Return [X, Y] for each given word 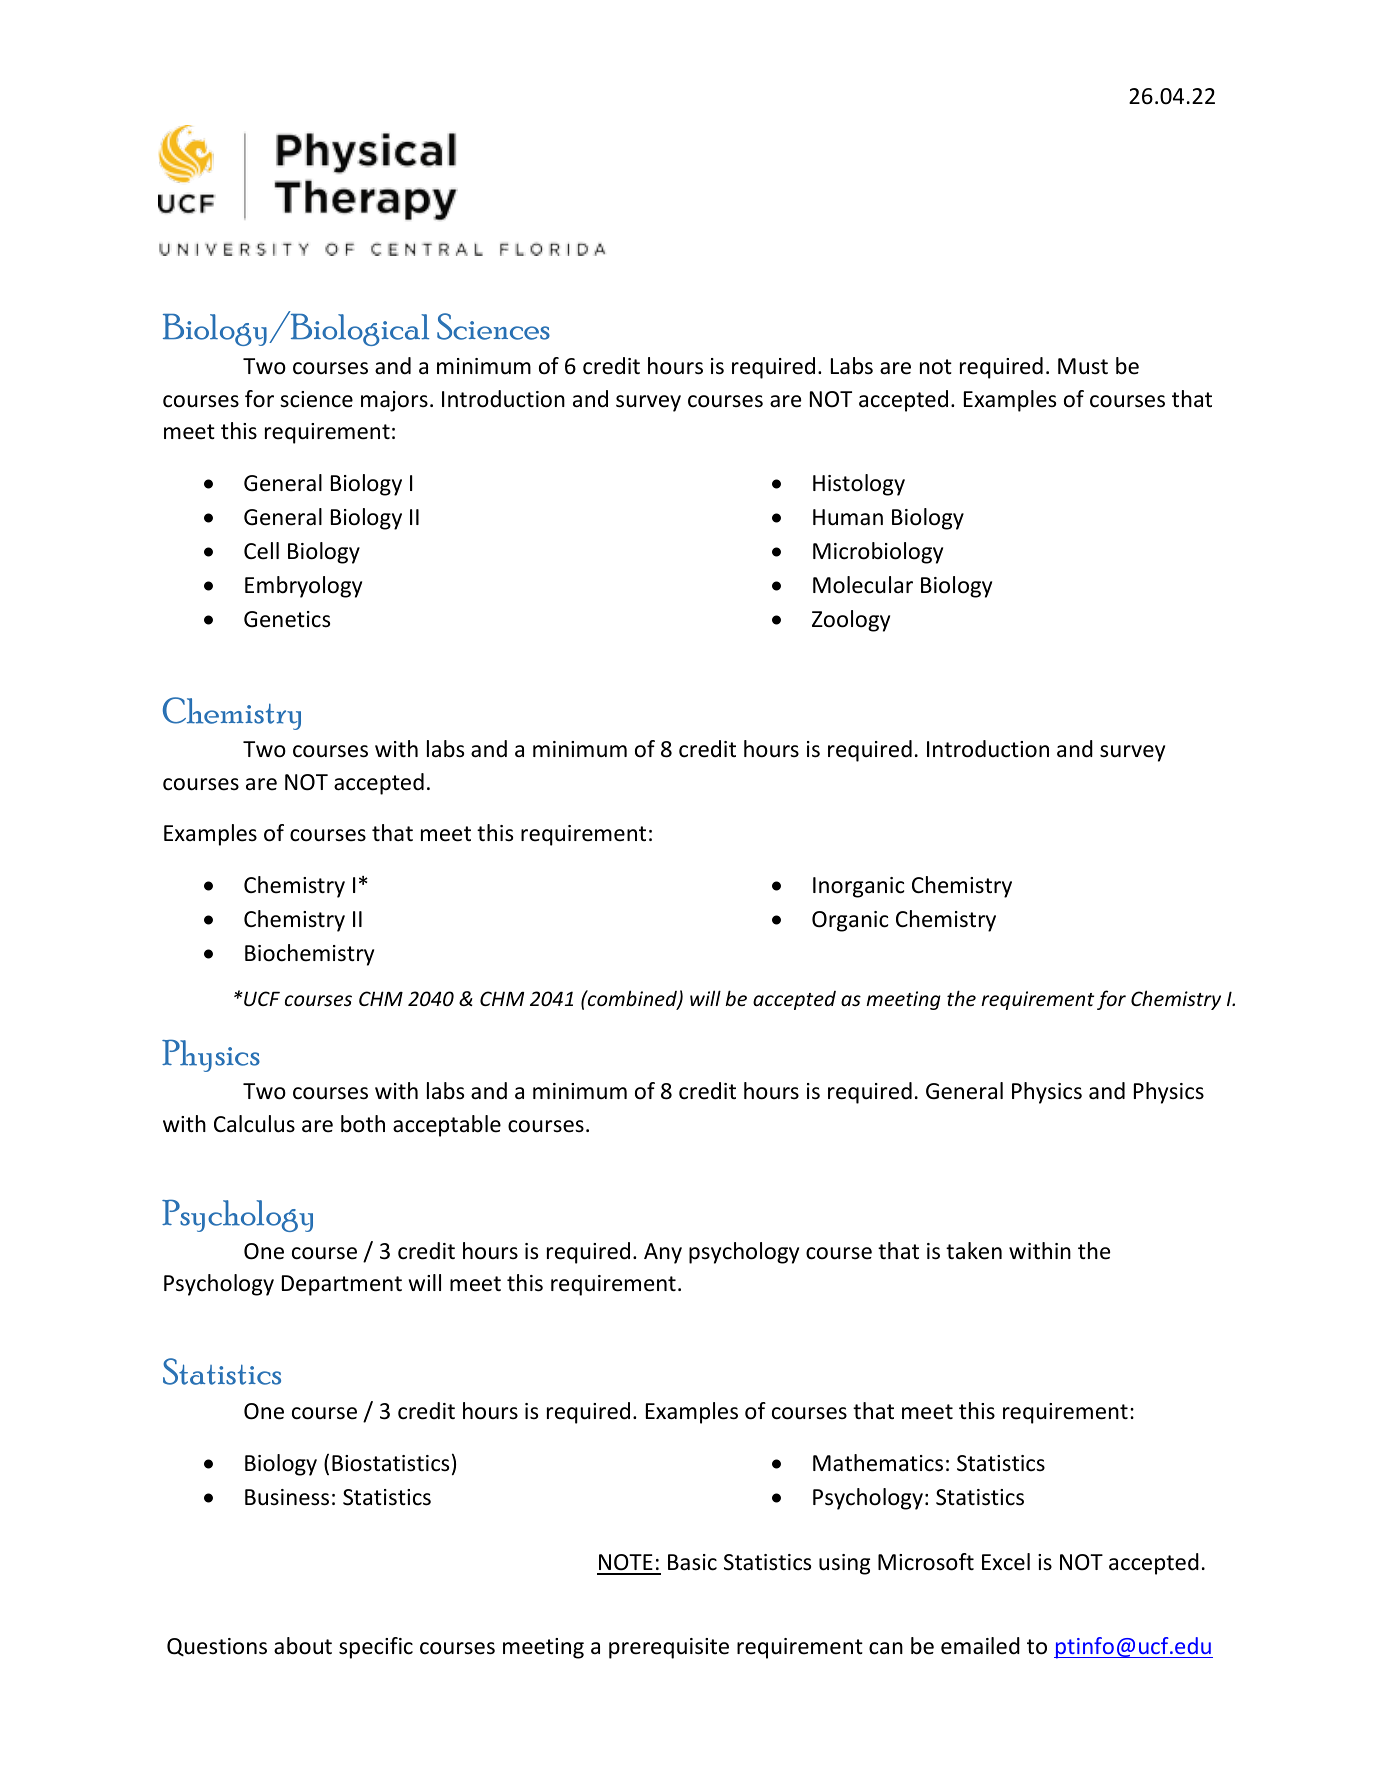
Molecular [863, 585]
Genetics [287, 619]
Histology [859, 485]
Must [1083, 366]
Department [342, 1285]
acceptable [447, 1126]
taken [974, 1251]
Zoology [851, 621]
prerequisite [669, 1648]
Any [663, 1253]
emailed [980, 1646]
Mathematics [878, 1463]
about [303, 1646]
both [363, 1124]
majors [394, 401]
